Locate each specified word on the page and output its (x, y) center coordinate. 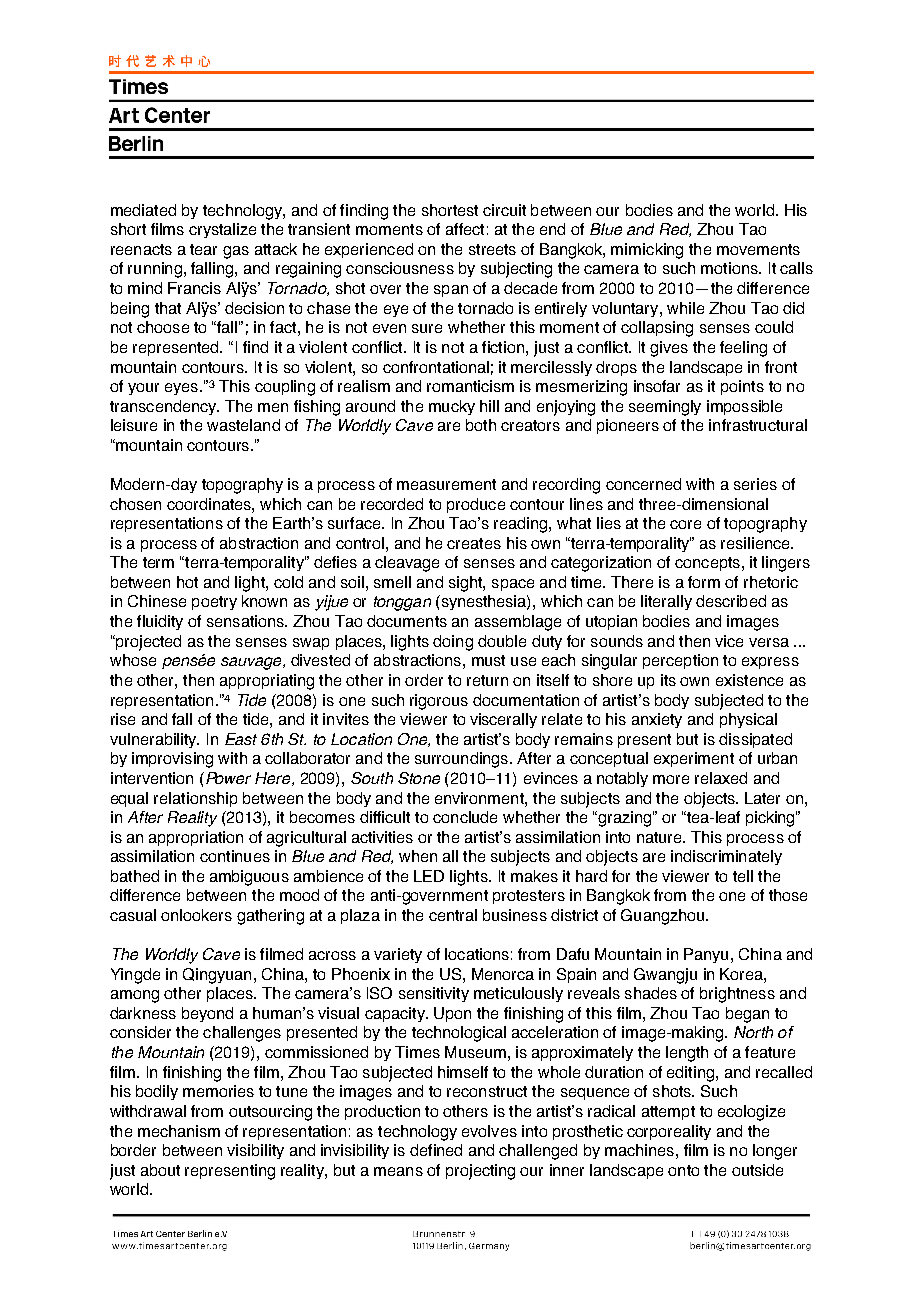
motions (730, 268)
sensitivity (434, 994)
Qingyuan (217, 976)
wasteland (243, 425)
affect (465, 229)
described (731, 601)
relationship (195, 799)
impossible (744, 407)
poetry (214, 603)
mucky (452, 407)
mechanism (179, 1131)
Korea (742, 974)
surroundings (461, 760)
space (513, 585)
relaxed (721, 778)
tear (203, 249)
